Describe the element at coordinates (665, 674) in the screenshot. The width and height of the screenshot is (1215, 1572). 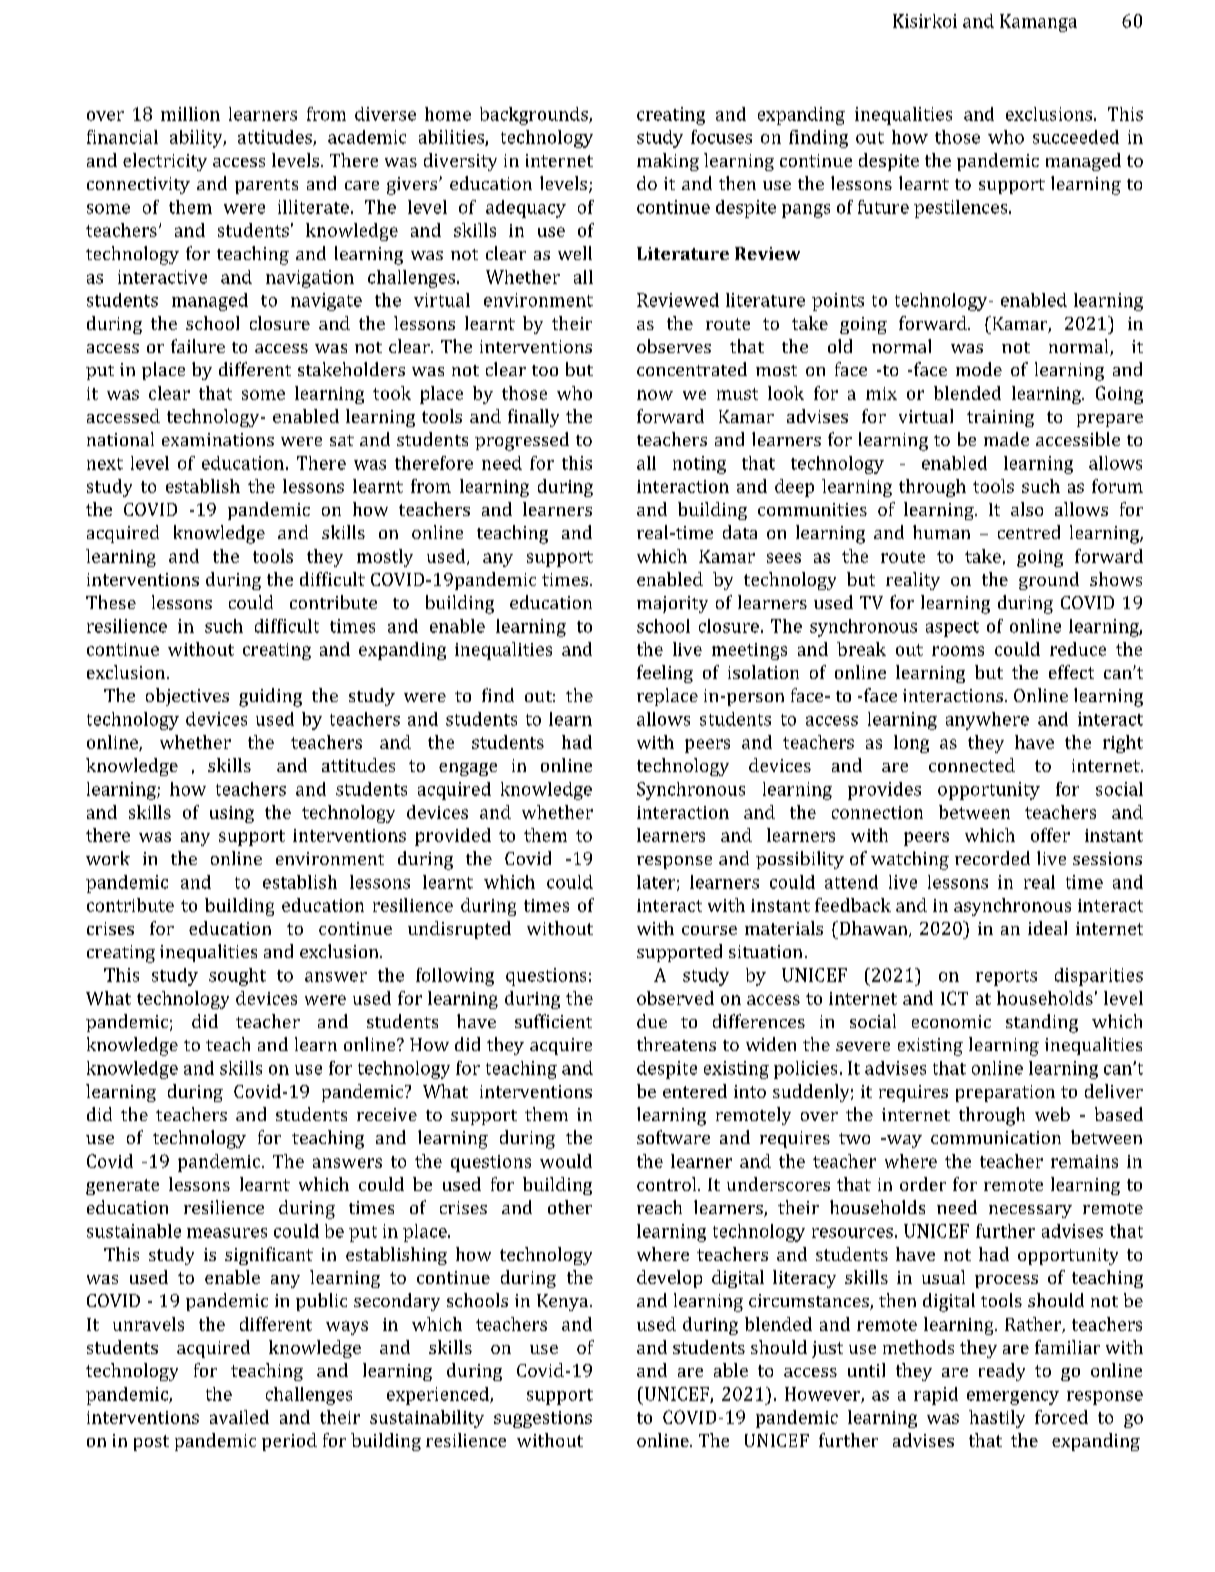
I see `feeling` at that location.
